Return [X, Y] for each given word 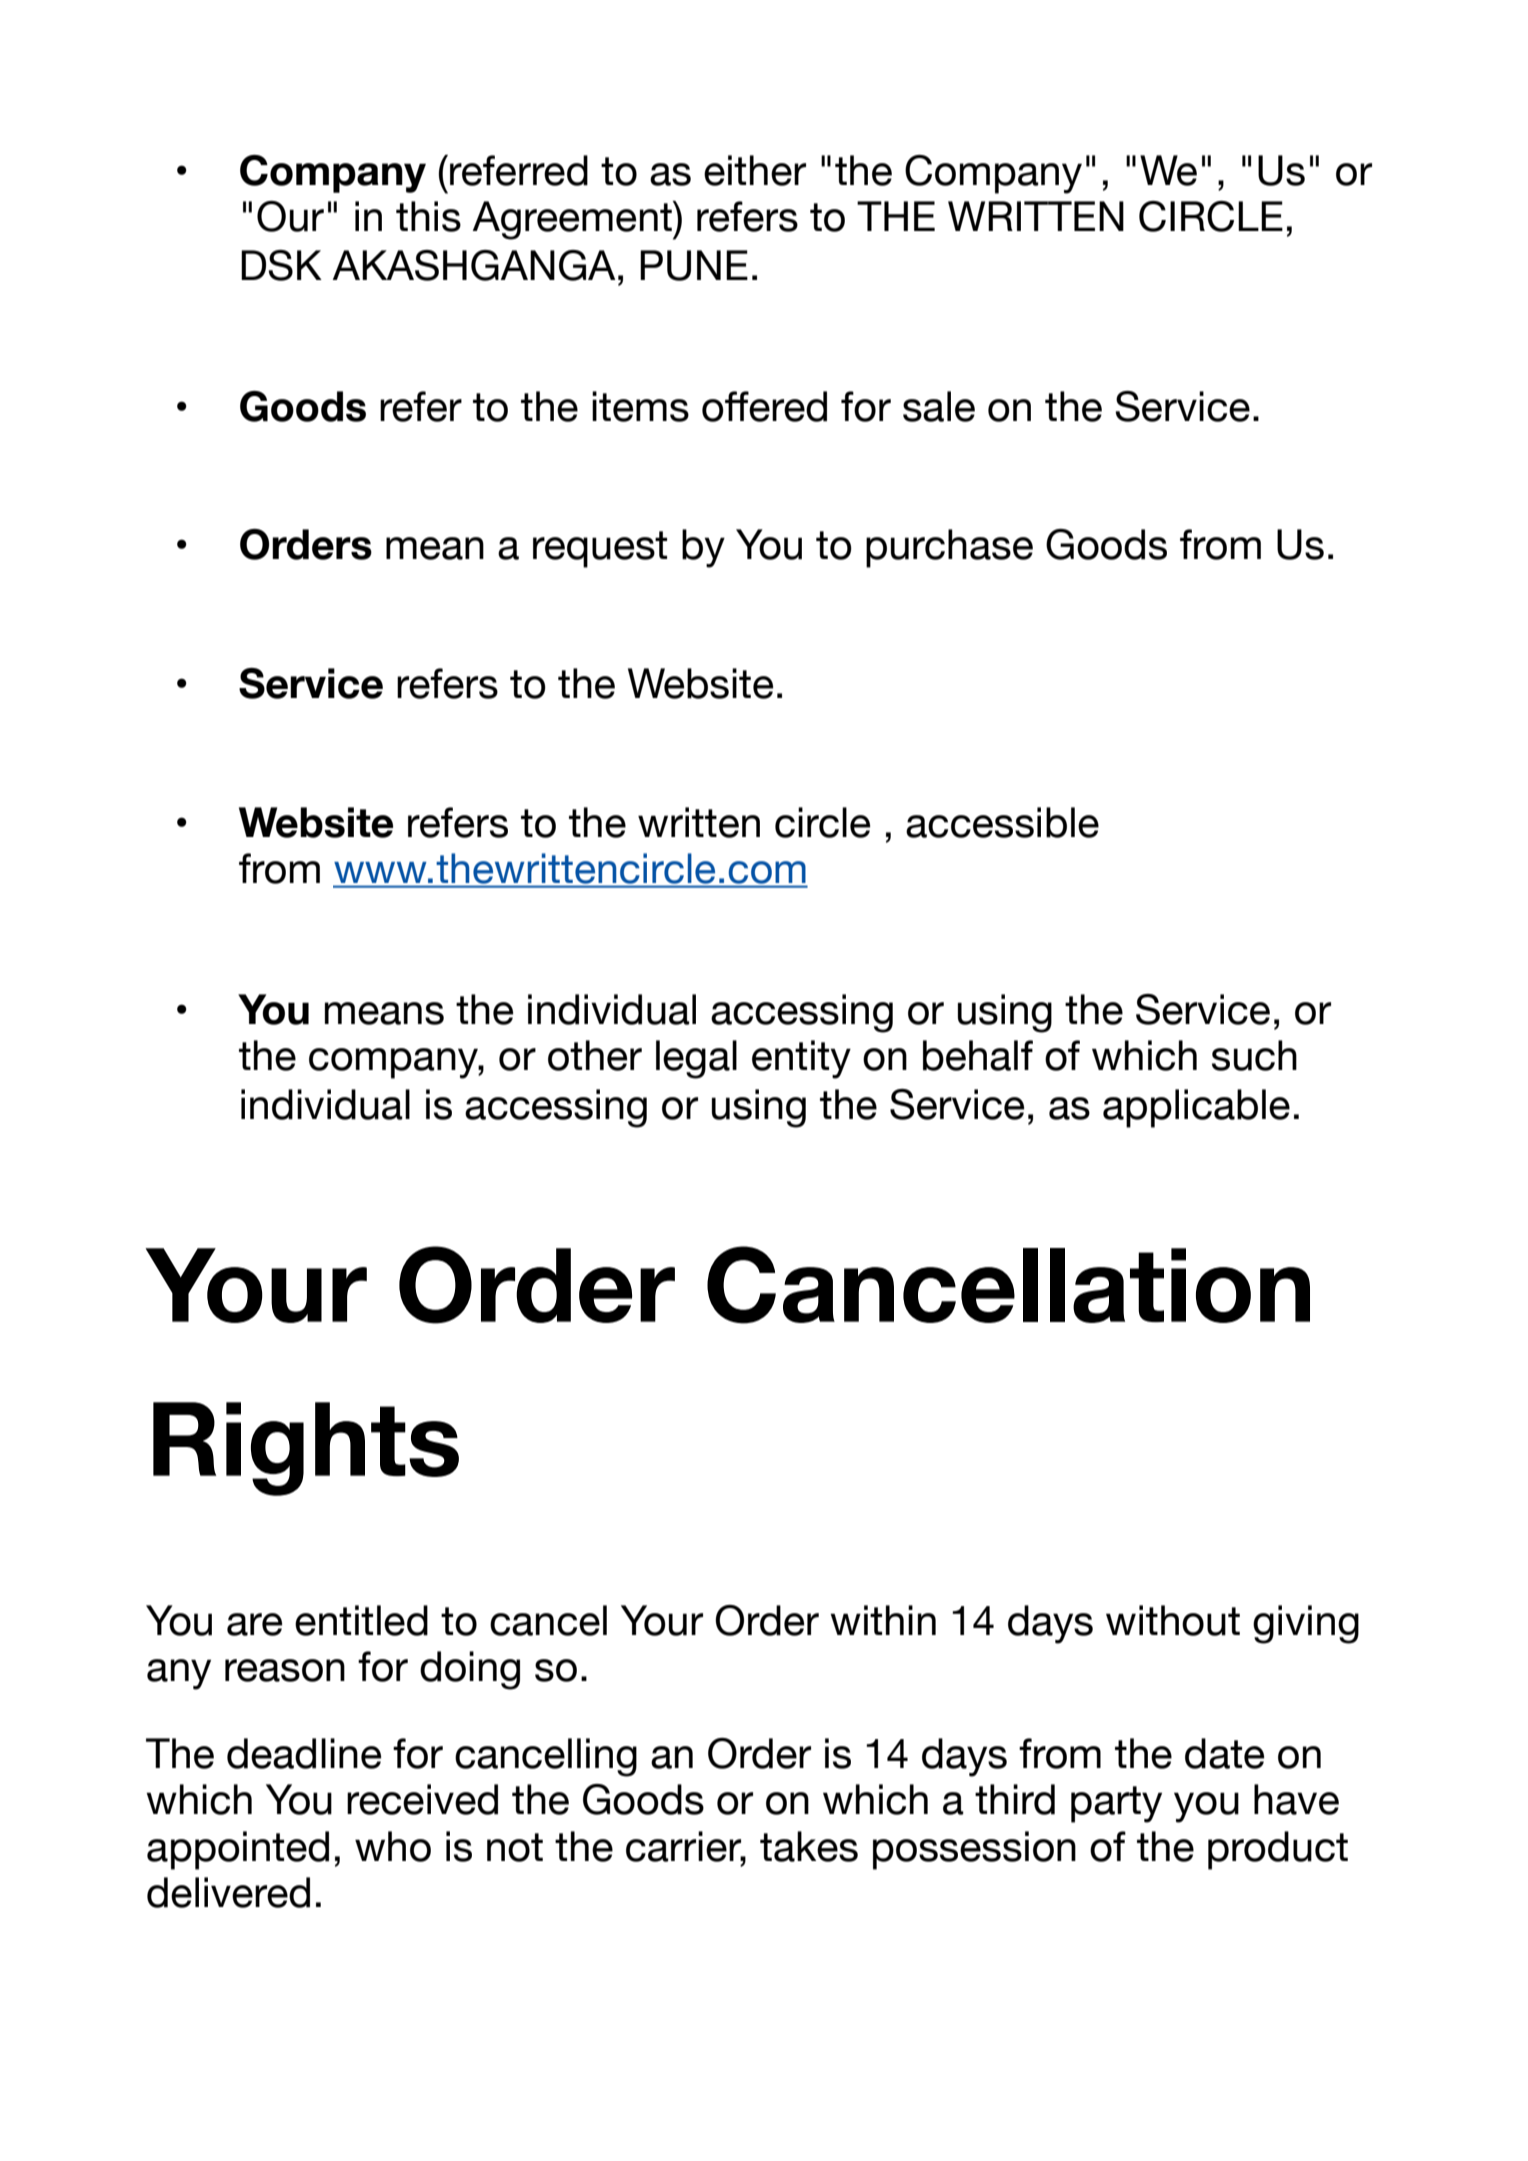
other [595, 1055]
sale [939, 406]
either [755, 170]
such [1254, 1055]
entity [801, 1059]
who [393, 1846]
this [428, 216]
